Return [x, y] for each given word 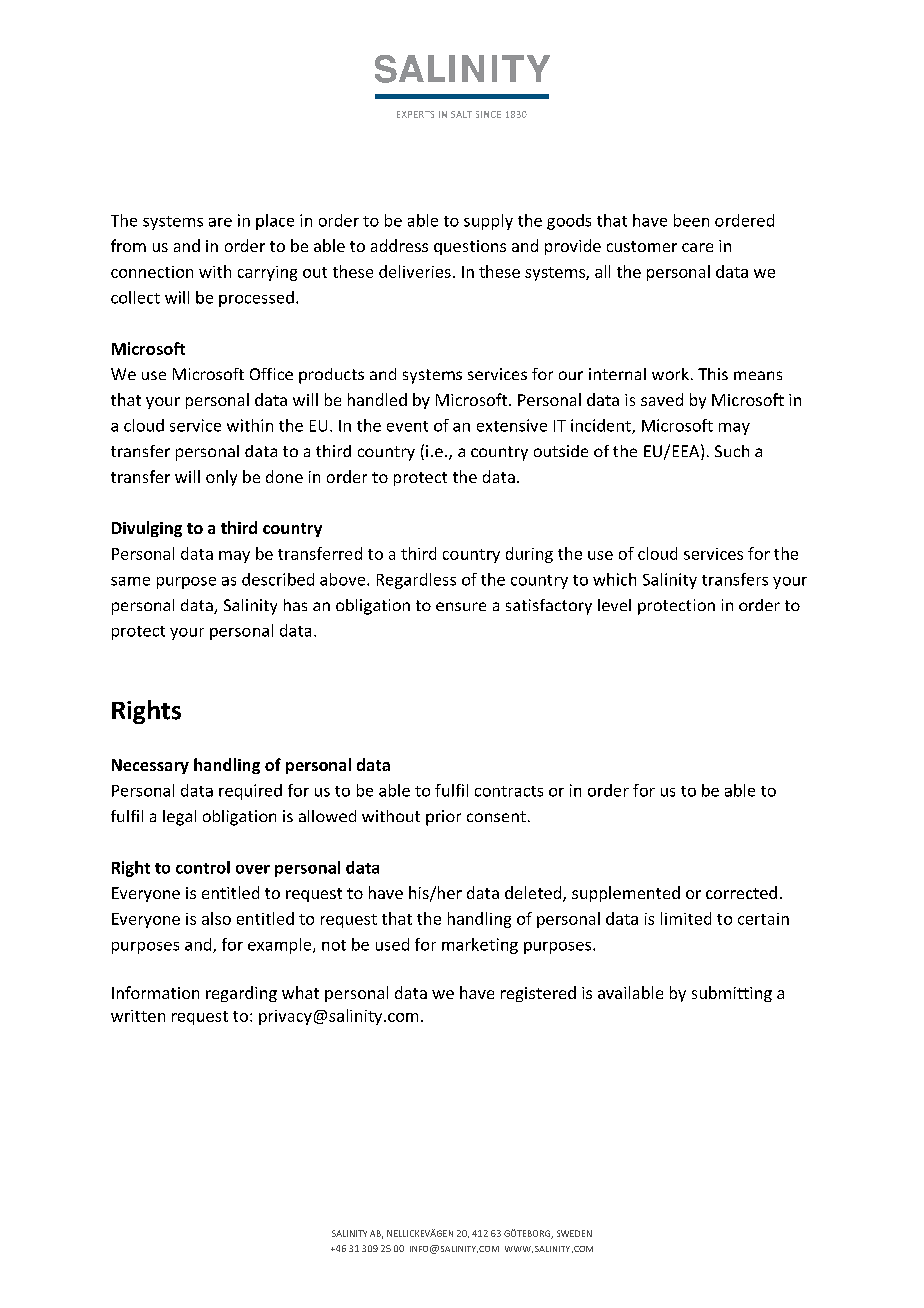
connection [152, 272]
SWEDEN [574, 1233]
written [138, 1016]
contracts [509, 791]
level [614, 605]
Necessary [150, 766]
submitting [732, 994]
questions [470, 247]
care [697, 247]
